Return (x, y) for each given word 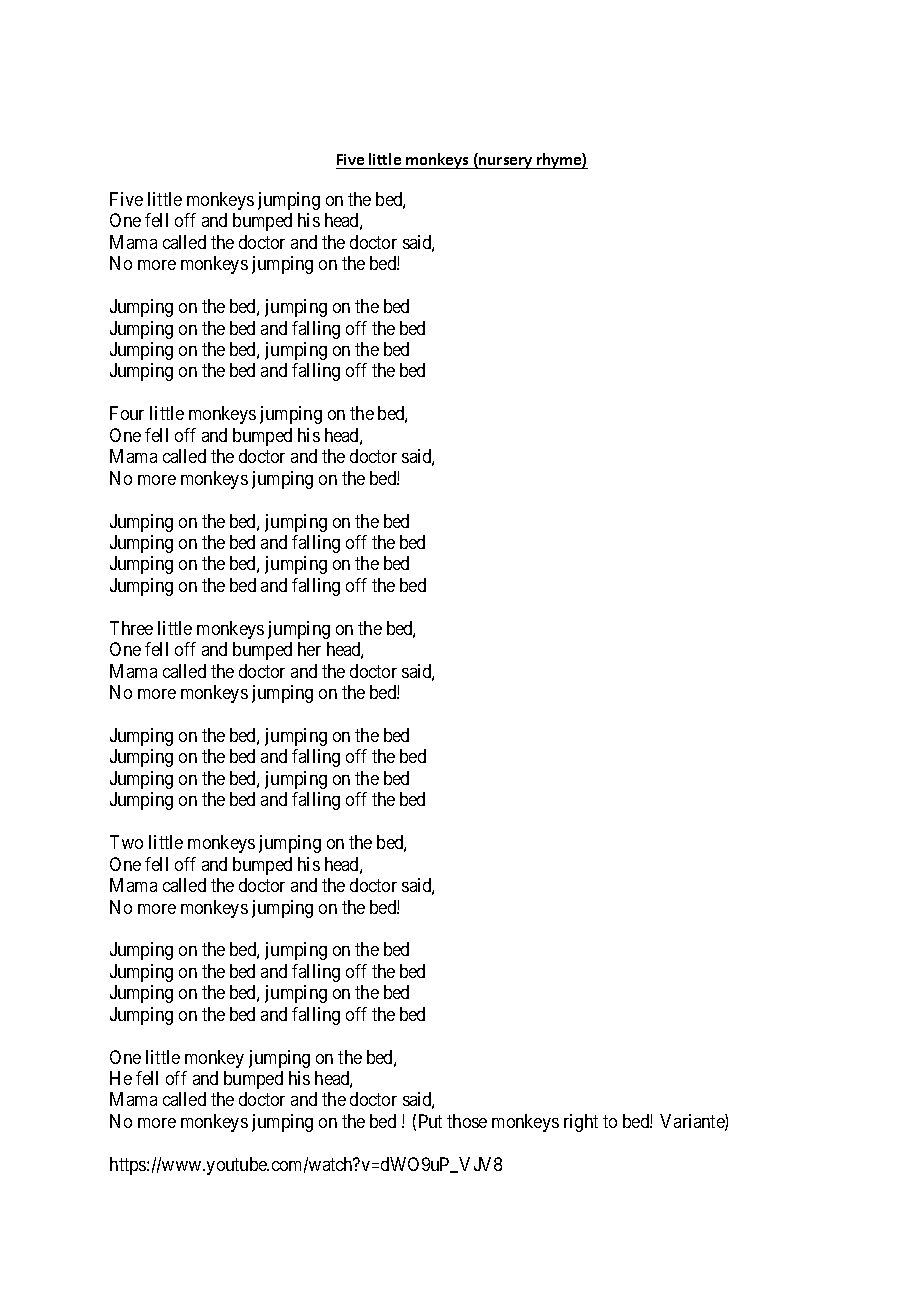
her (309, 649)
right (581, 1123)
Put (430, 1121)
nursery (506, 163)
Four (127, 413)
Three (131, 628)
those (467, 1121)
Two (126, 842)
